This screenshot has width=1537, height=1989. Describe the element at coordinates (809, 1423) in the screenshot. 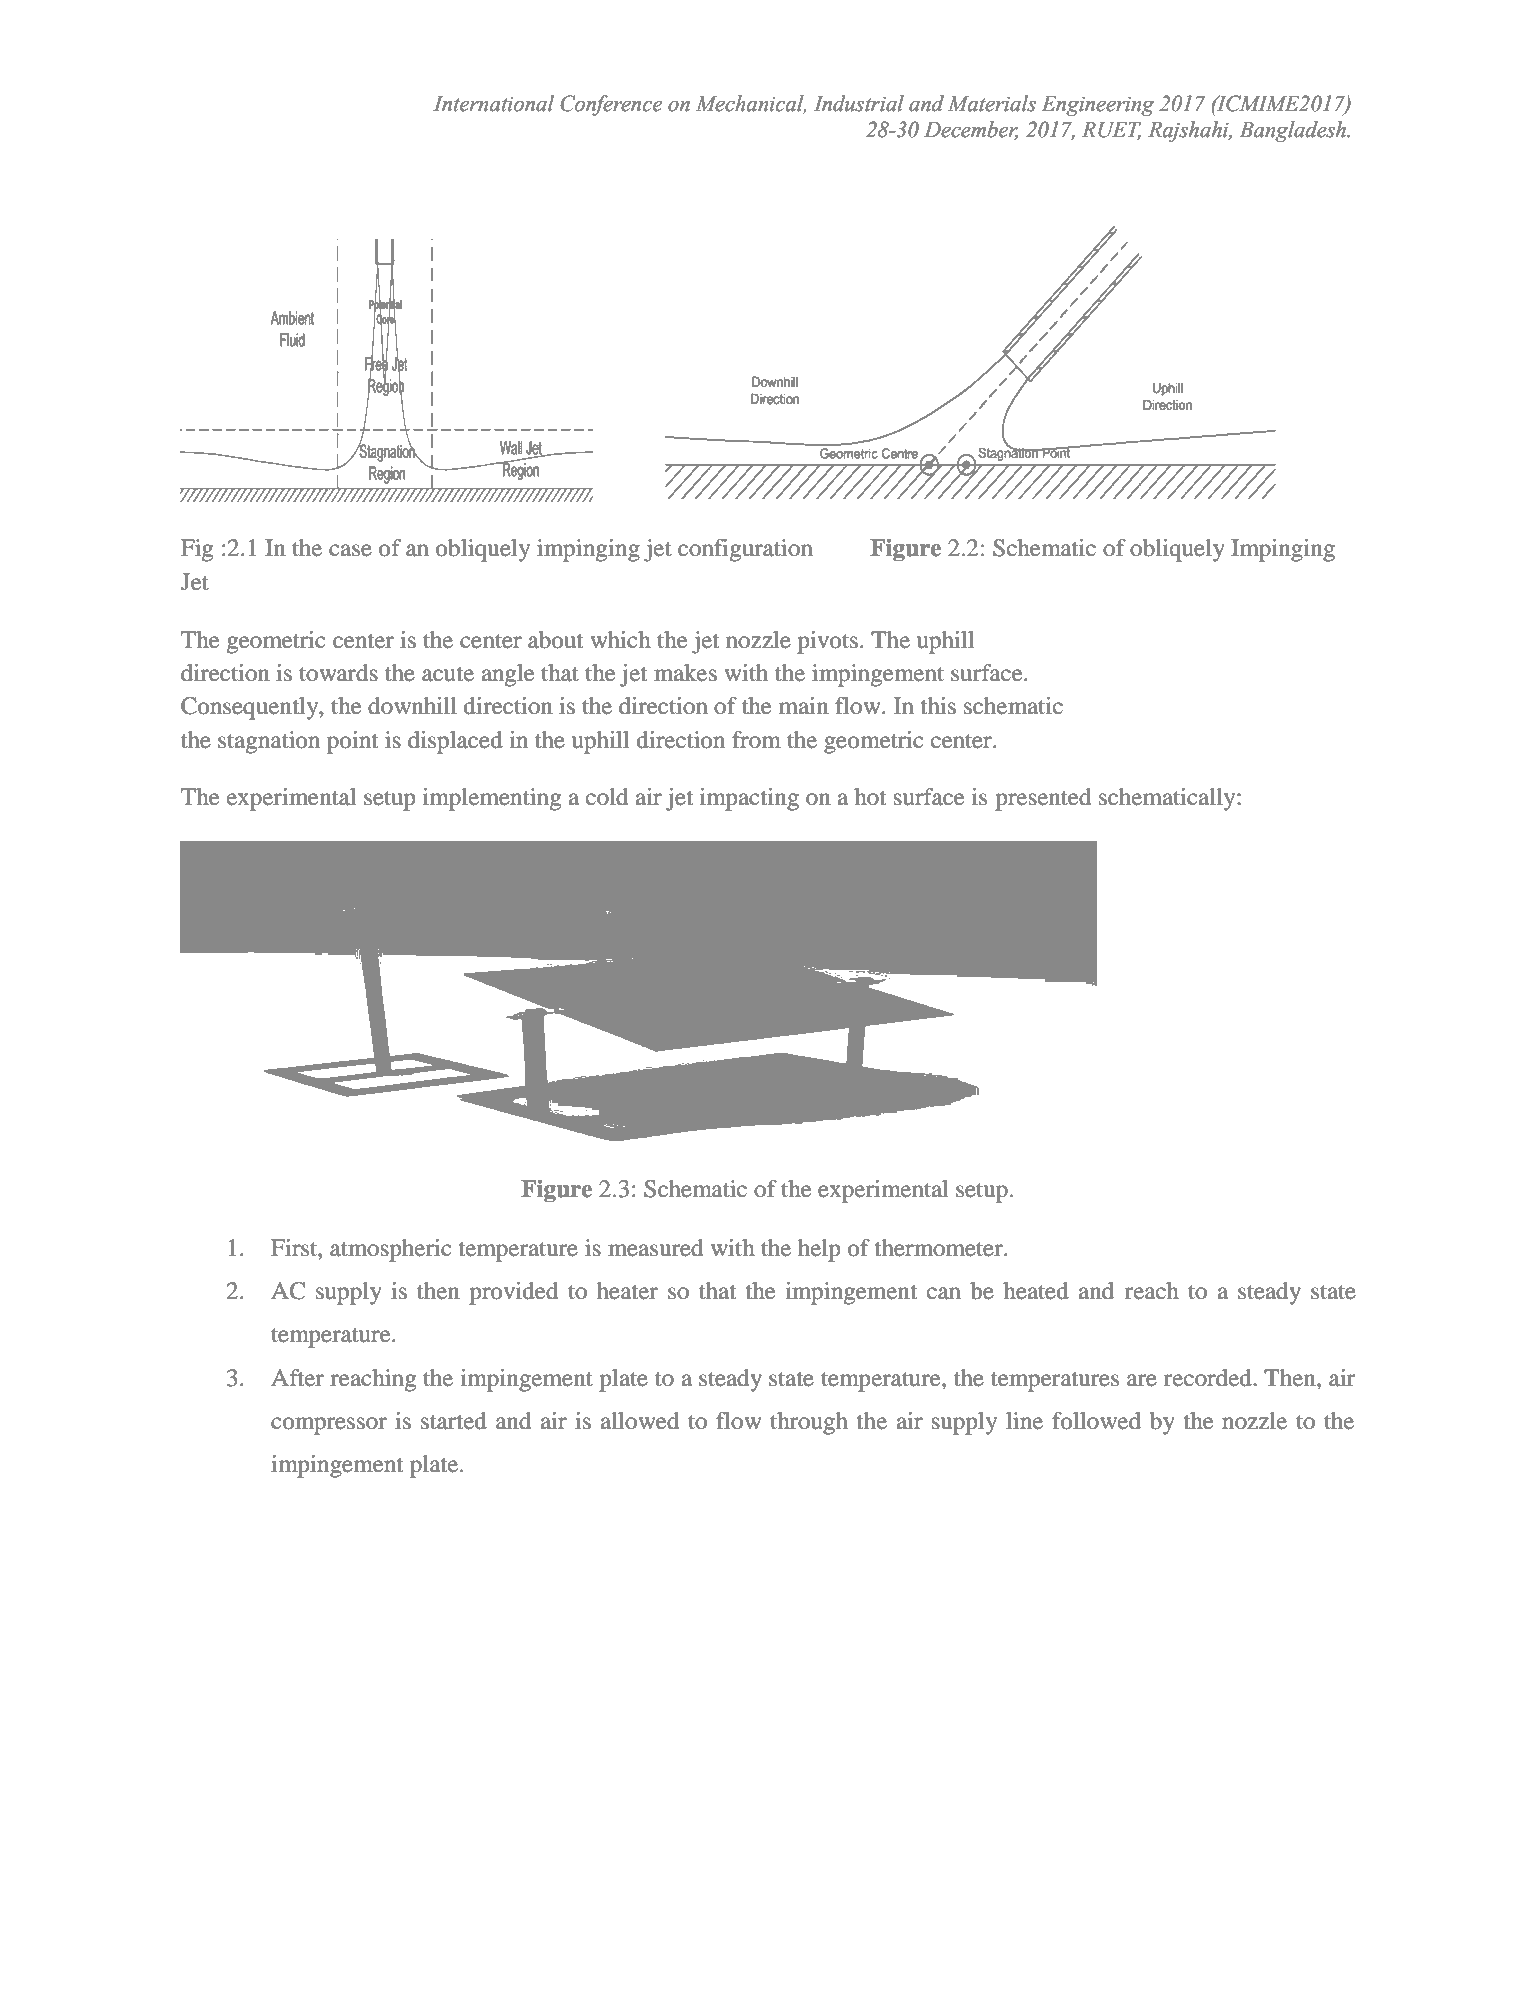

I see `through` at that location.
